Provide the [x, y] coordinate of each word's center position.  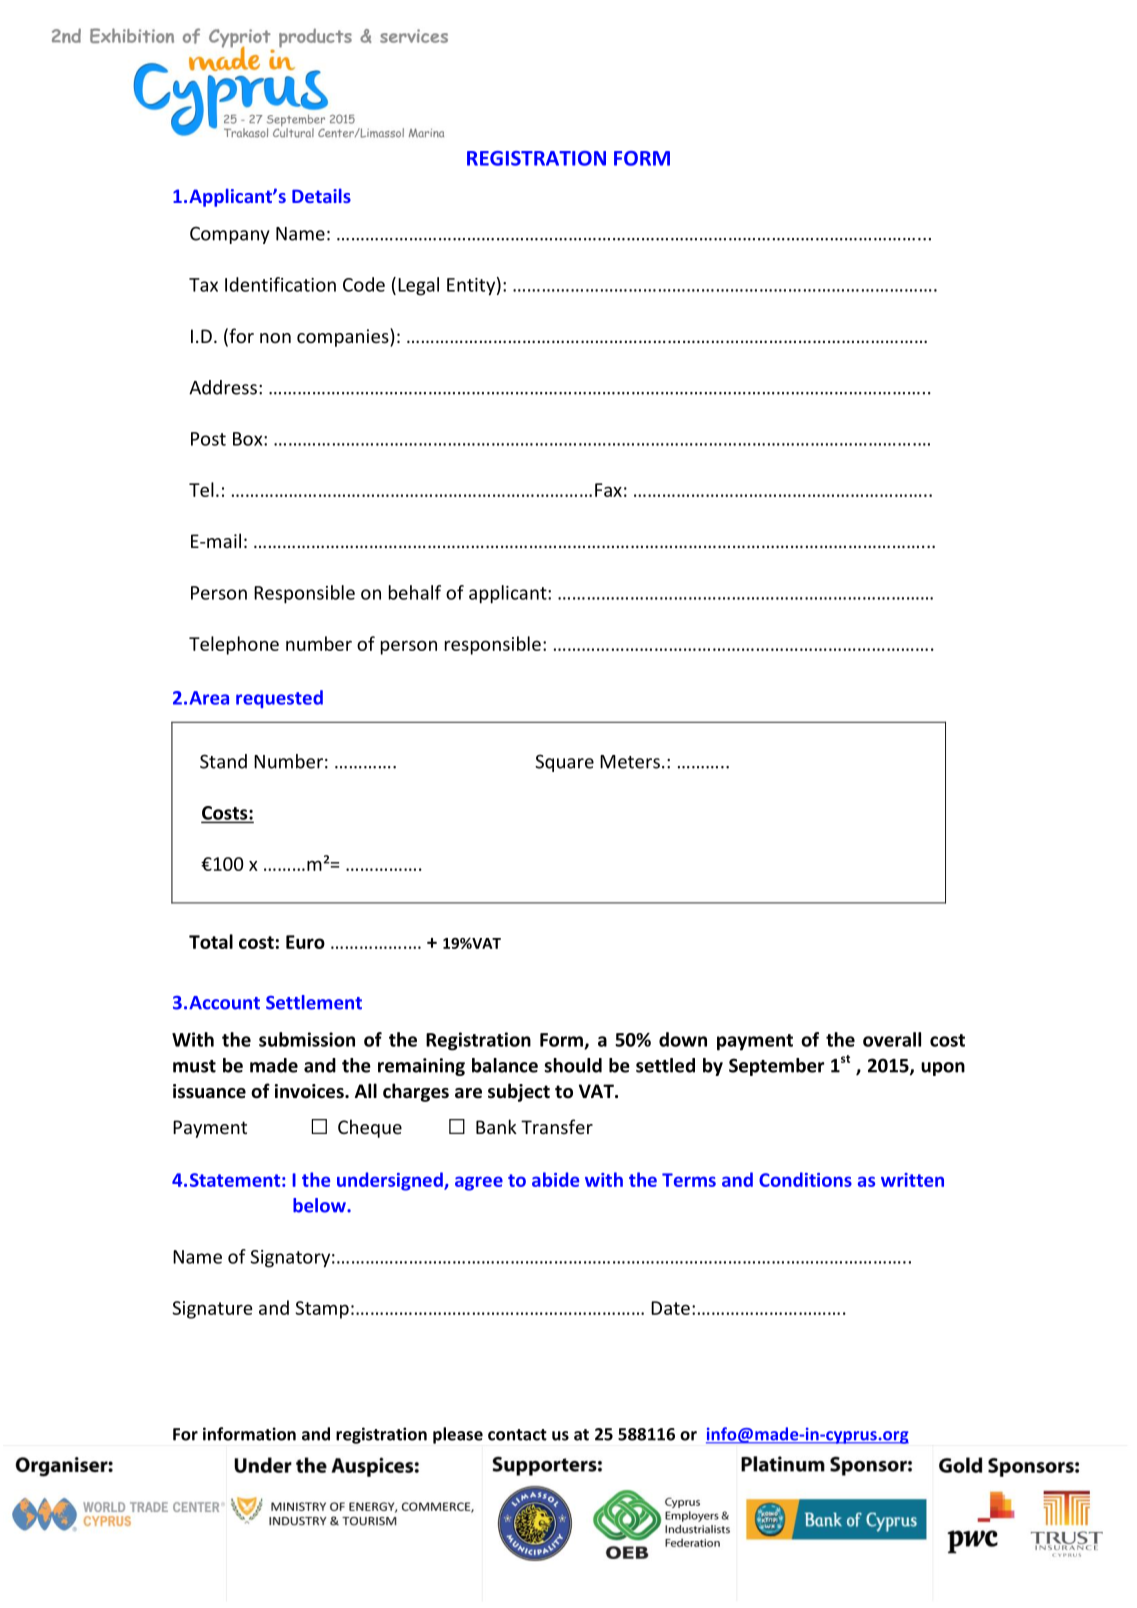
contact [517, 1435]
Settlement [314, 1002]
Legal [418, 286]
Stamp [322, 1310]
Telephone [234, 645]
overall [892, 1039]
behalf [415, 592]
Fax [608, 490]
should [573, 1065]
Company [230, 235]
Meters [630, 762]
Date [670, 1308]
